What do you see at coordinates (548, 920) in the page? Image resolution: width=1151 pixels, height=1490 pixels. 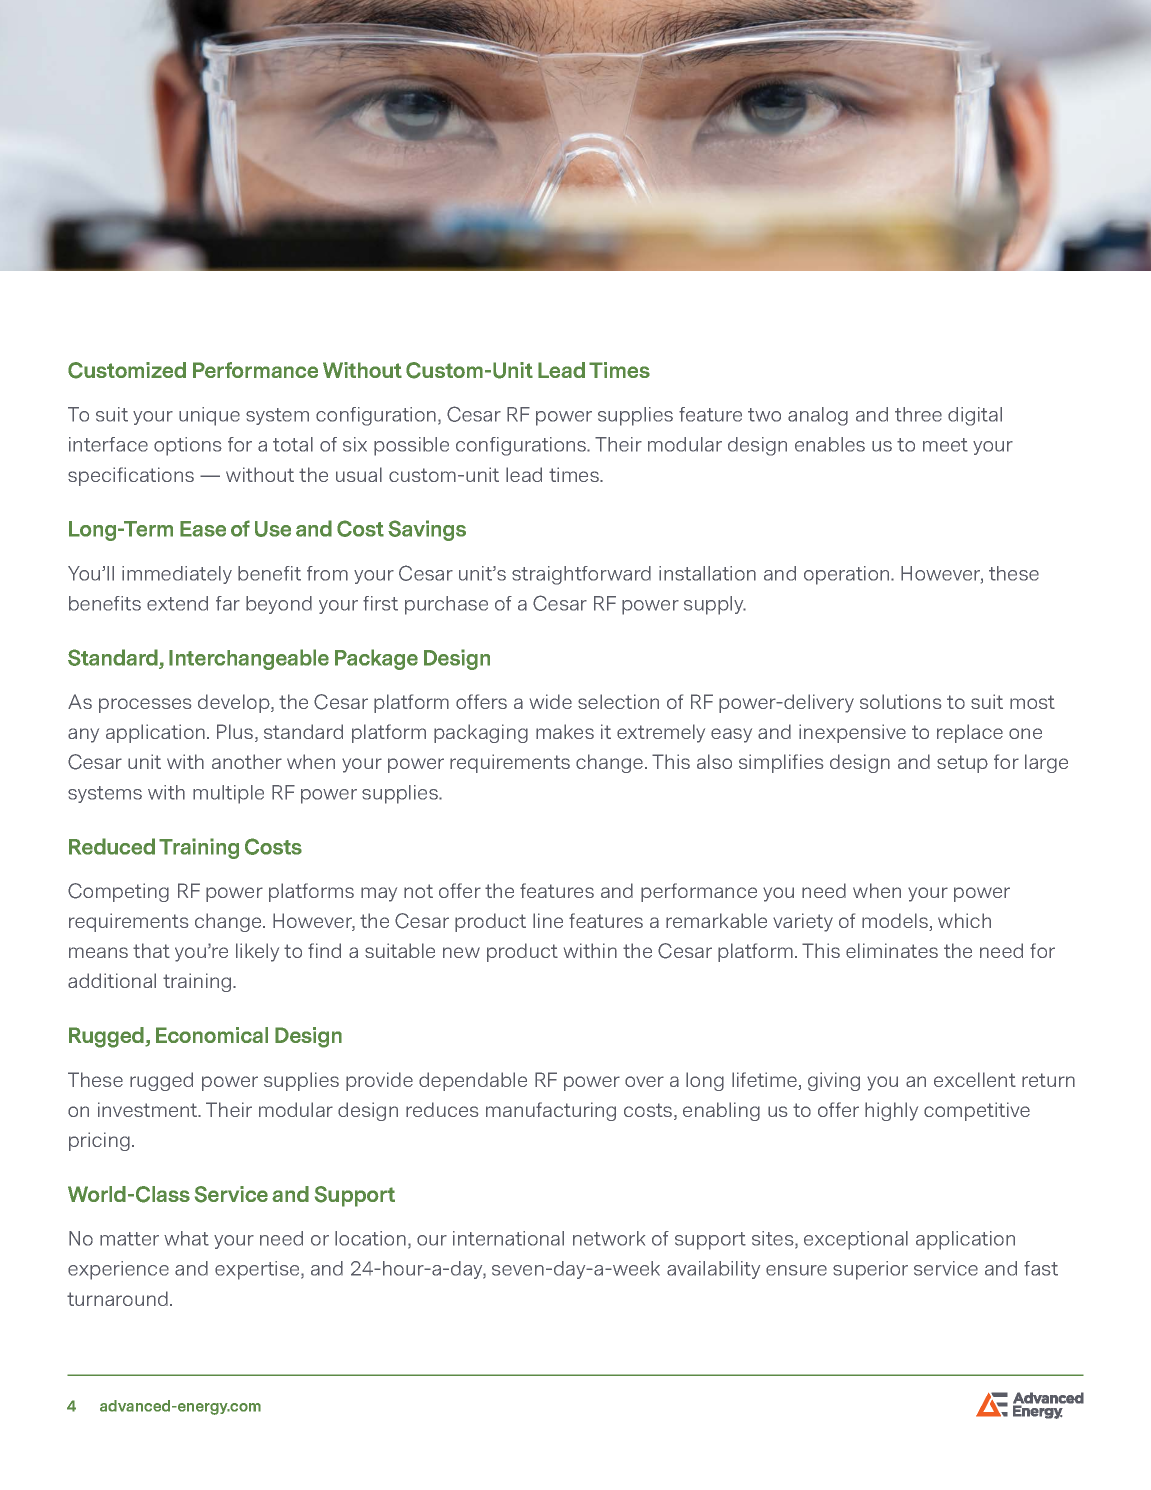 I see `line` at bounding box center [548, 920].
